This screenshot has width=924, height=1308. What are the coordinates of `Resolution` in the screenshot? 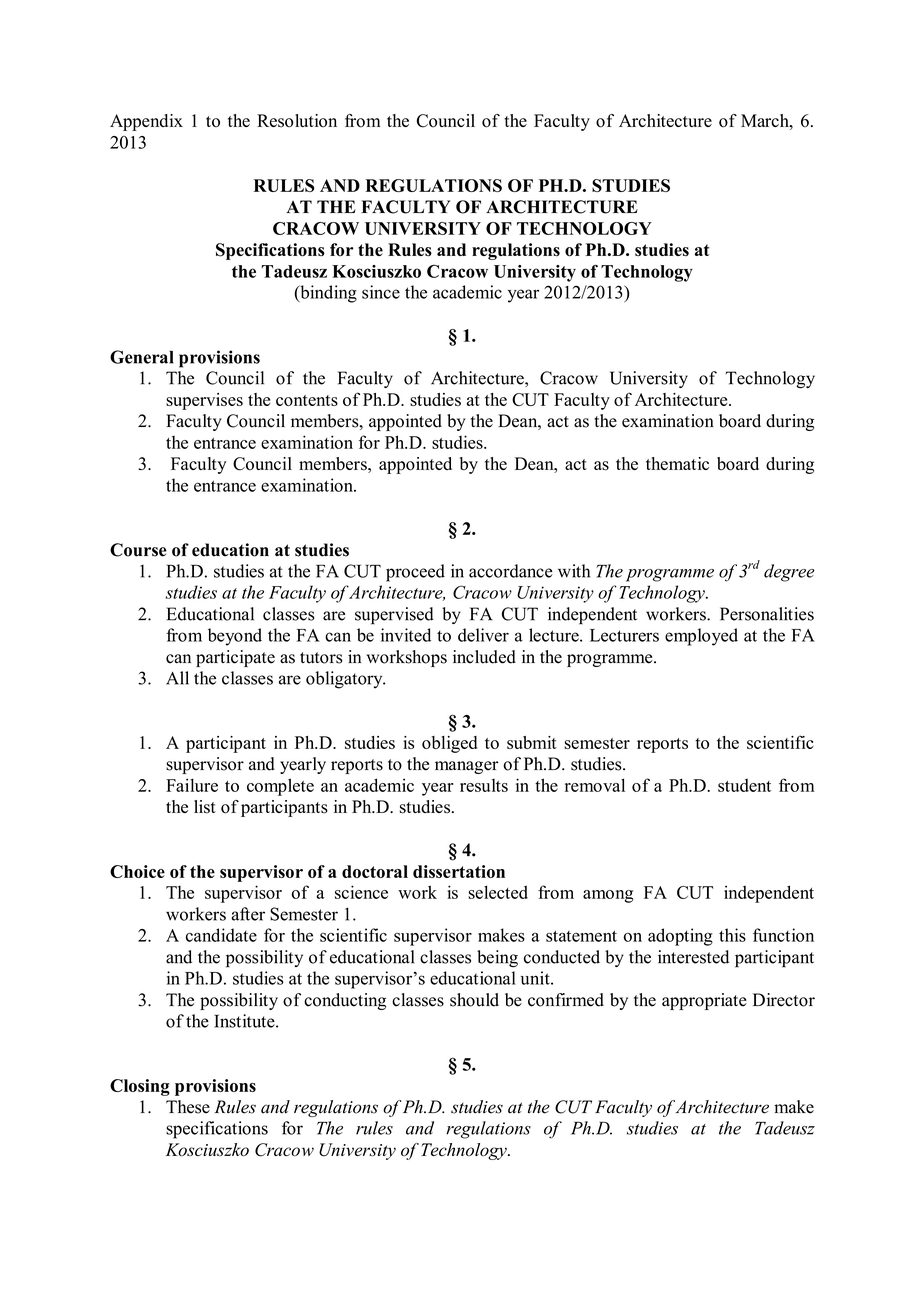 It's located at (297, 121).
